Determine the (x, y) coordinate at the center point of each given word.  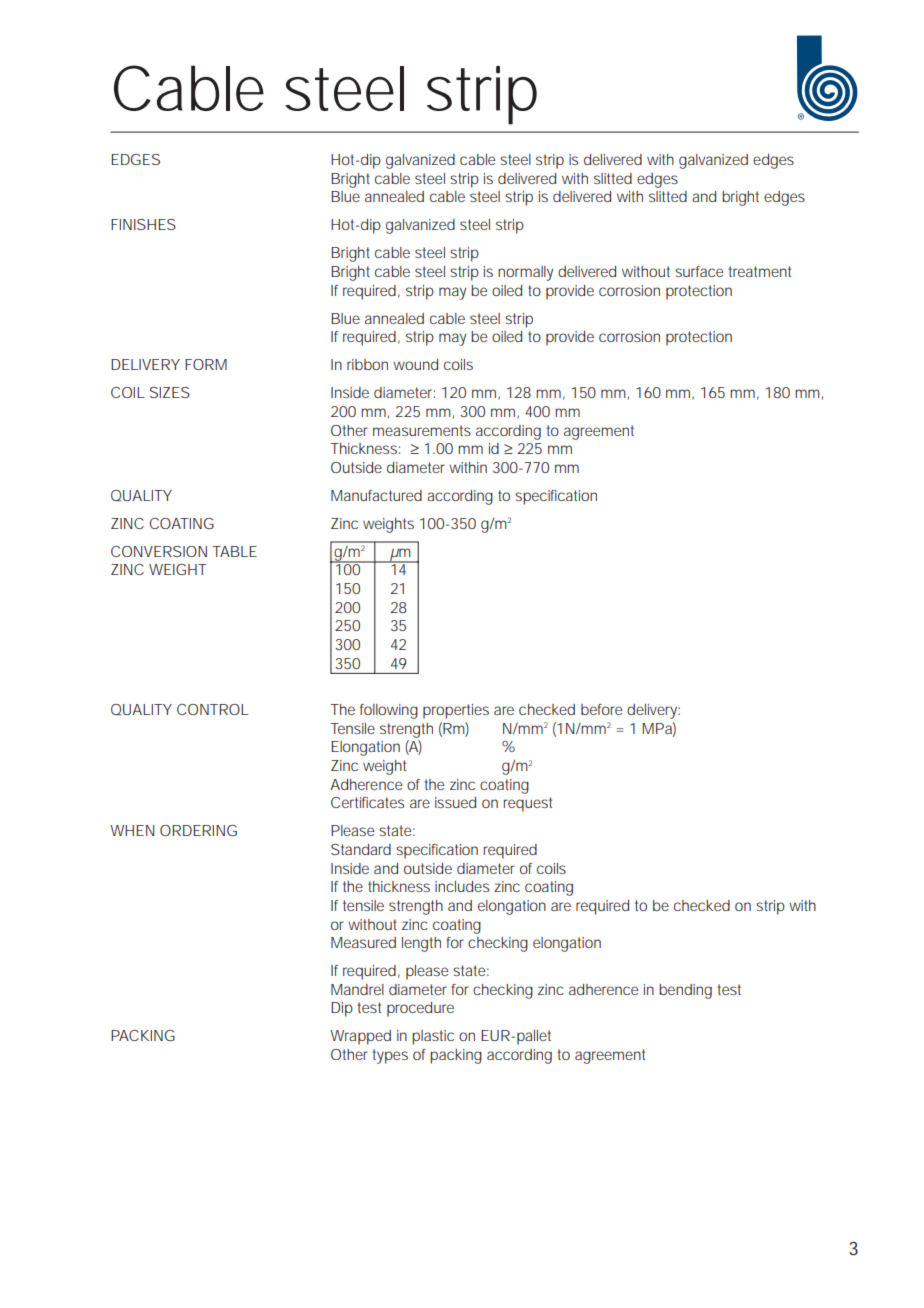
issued (455, 802)
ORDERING (198, 830)
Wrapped (360, 1037)
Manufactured (376, 495)
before (601, 709)
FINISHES (143, 224)
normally (525, 273)
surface (699, 271)
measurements (422, 430)
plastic (433, 1037)
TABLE (234, 551)
